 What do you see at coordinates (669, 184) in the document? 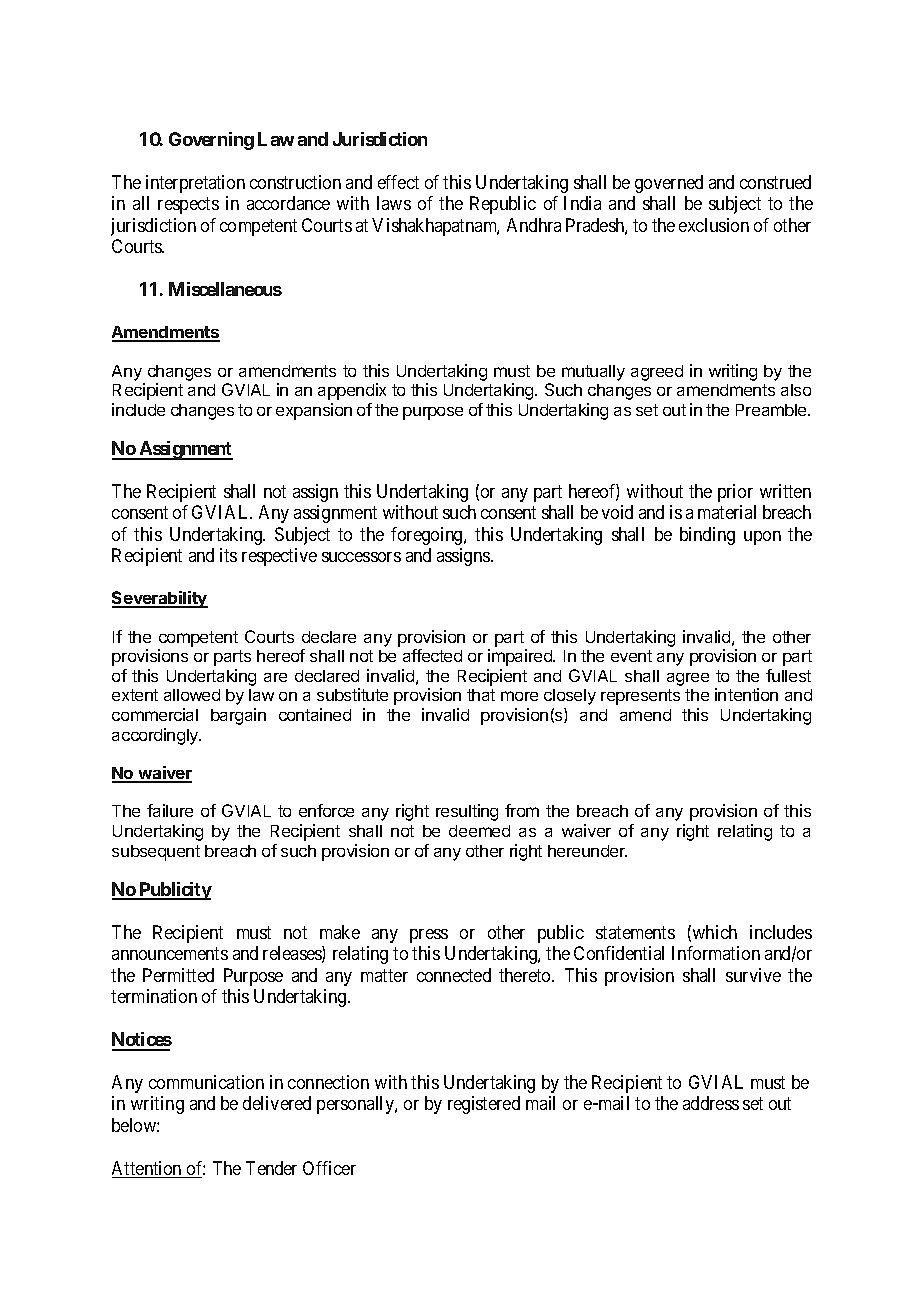
I see `governed` at bounding box center [669, 184].
